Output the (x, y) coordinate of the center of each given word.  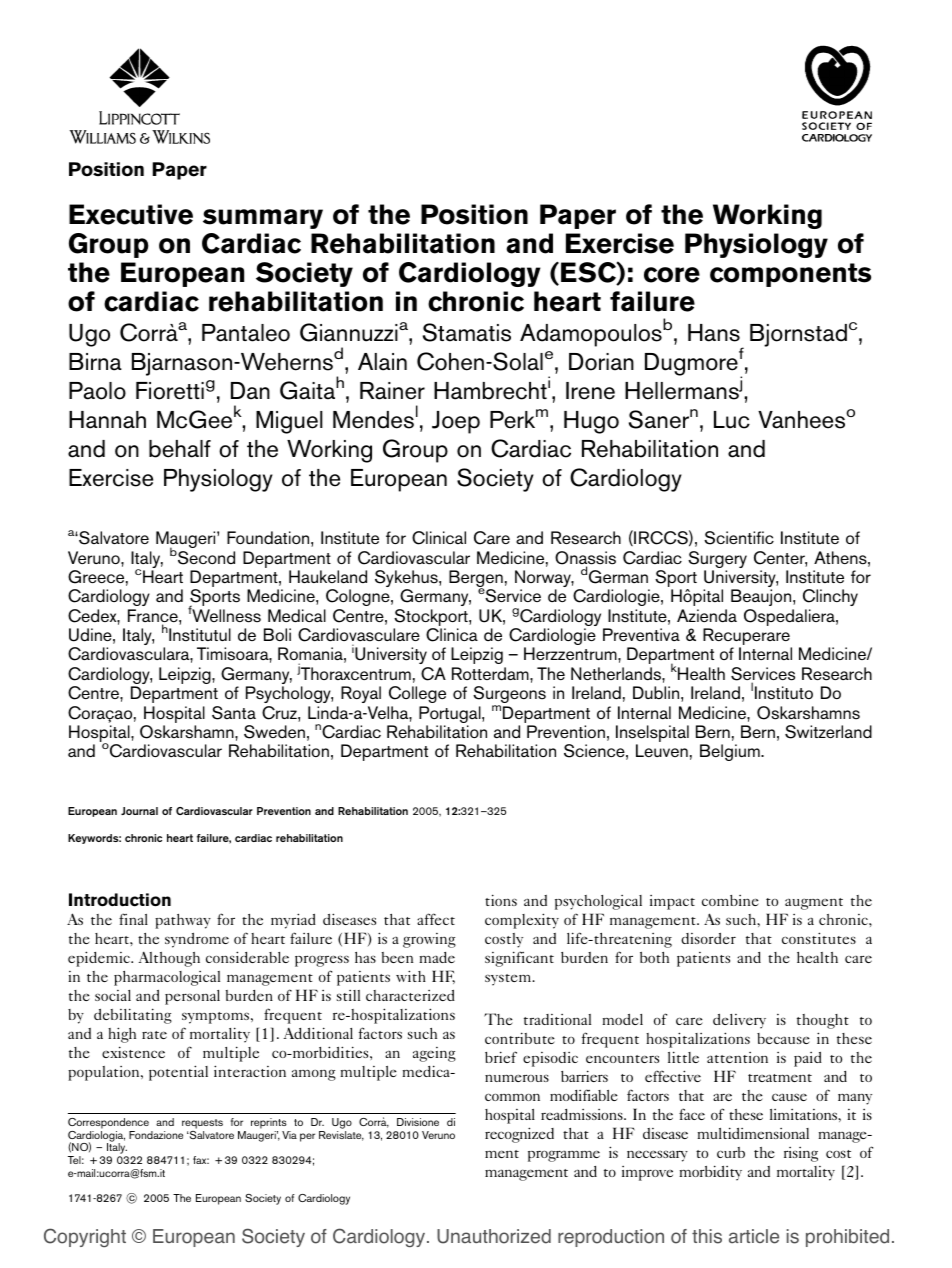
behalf (180, 449)
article (754, 1236)
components (790, 275)
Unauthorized (494, 1236)
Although (169, 959)
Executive (131, 214)
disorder (708, 938)
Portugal (451, 716)
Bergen (476, 580)
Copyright (85, 1237)
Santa (234, 713)
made (437, 957)
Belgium (731, 752)
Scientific (739, 538)
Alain (382, 362)
